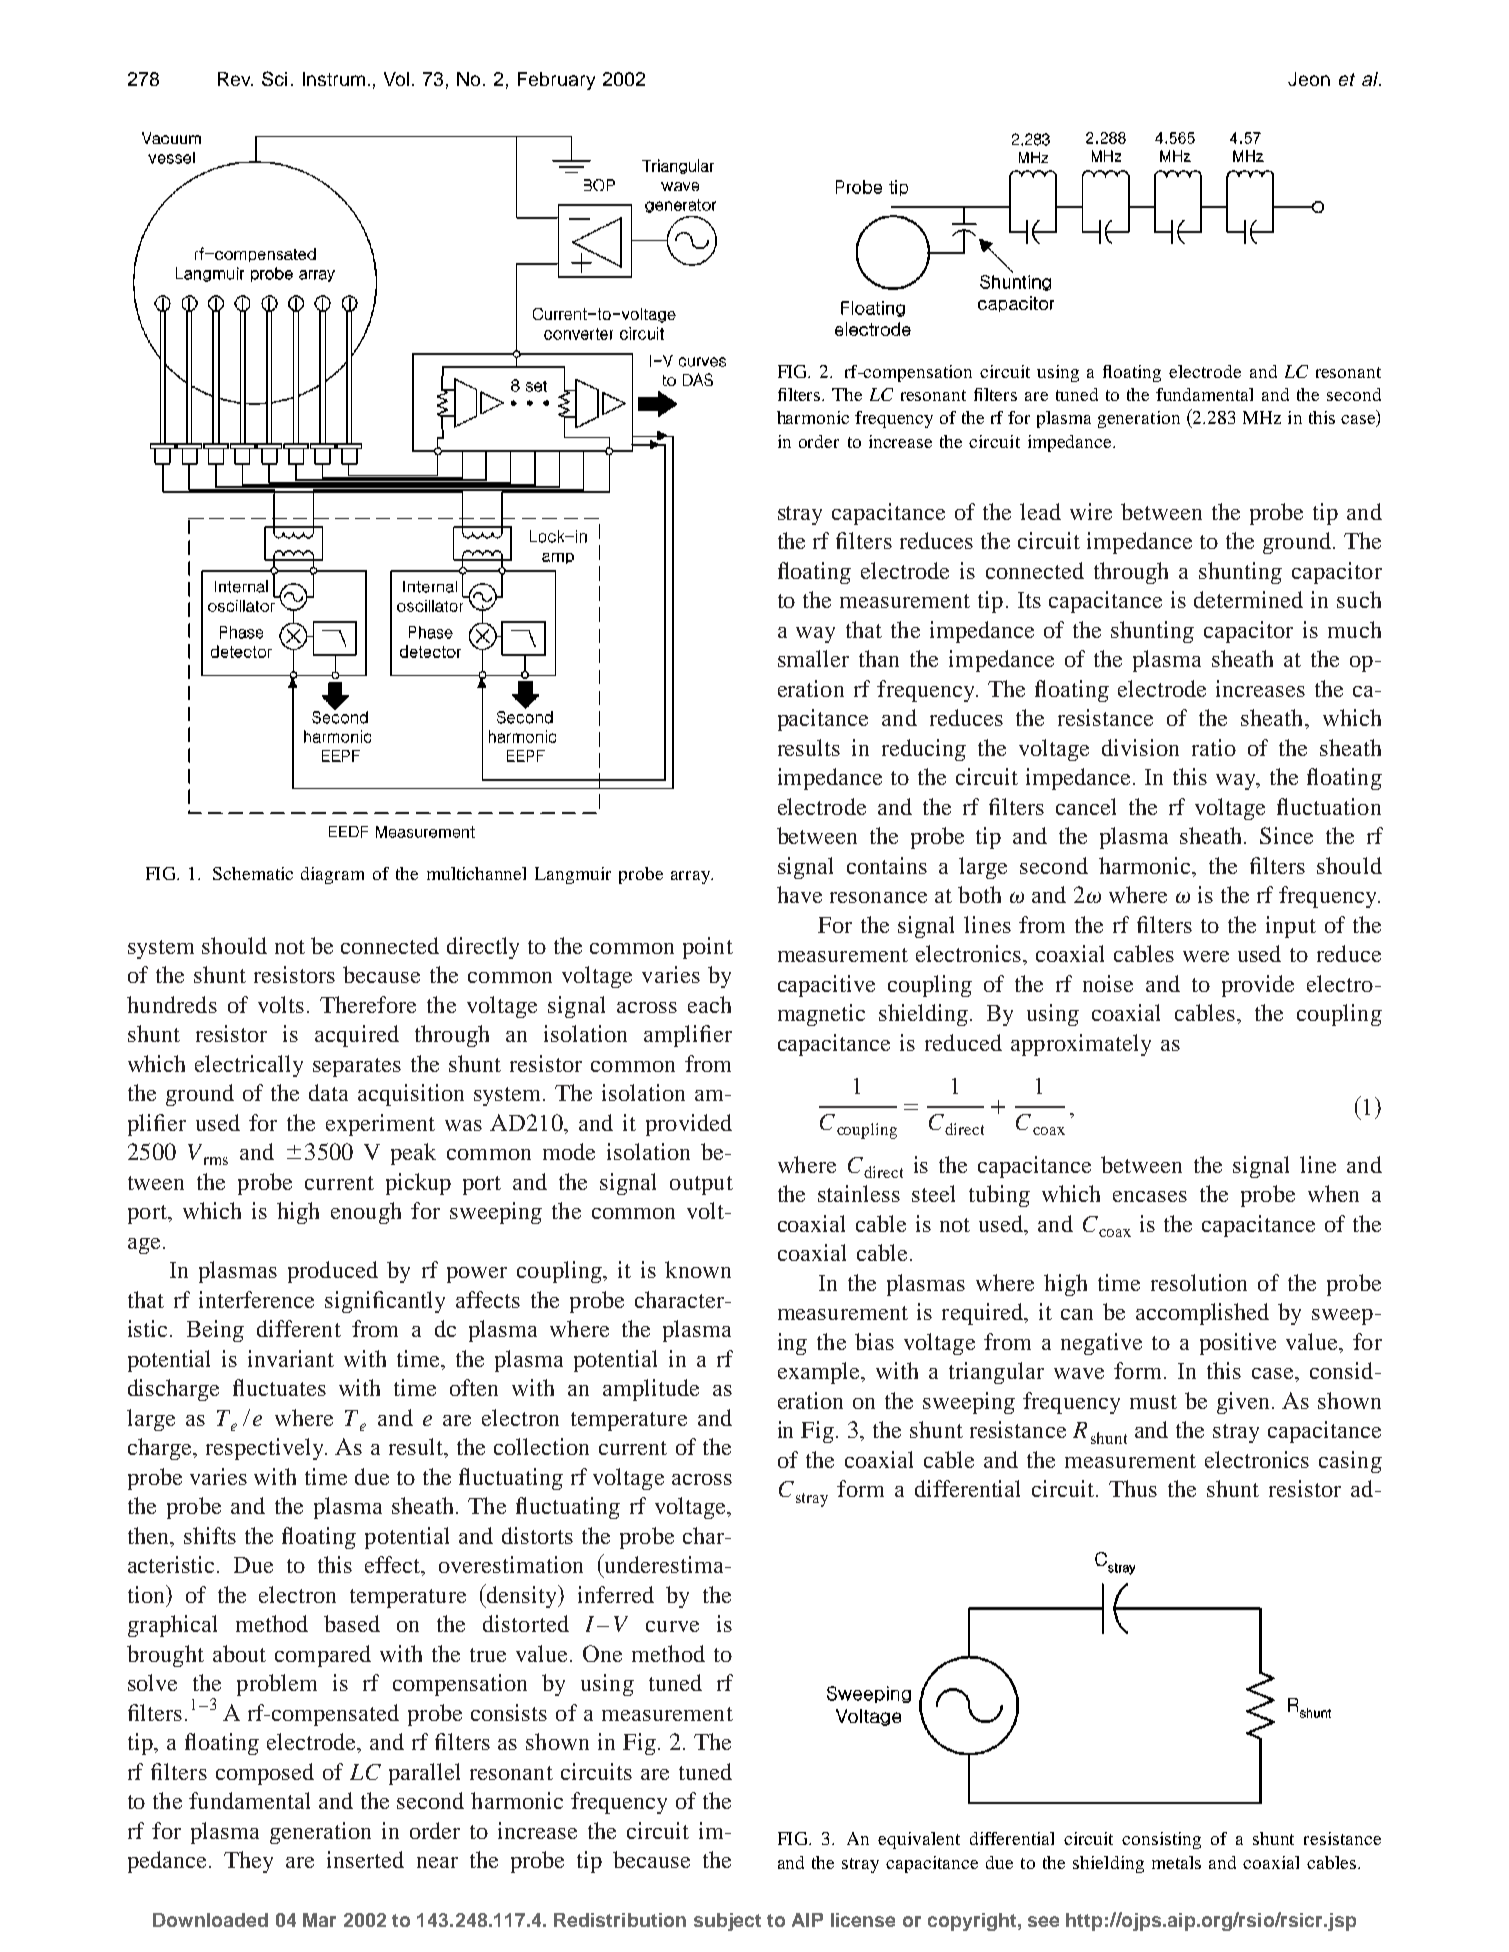  I want to click on Sci, so click(274, 78).
